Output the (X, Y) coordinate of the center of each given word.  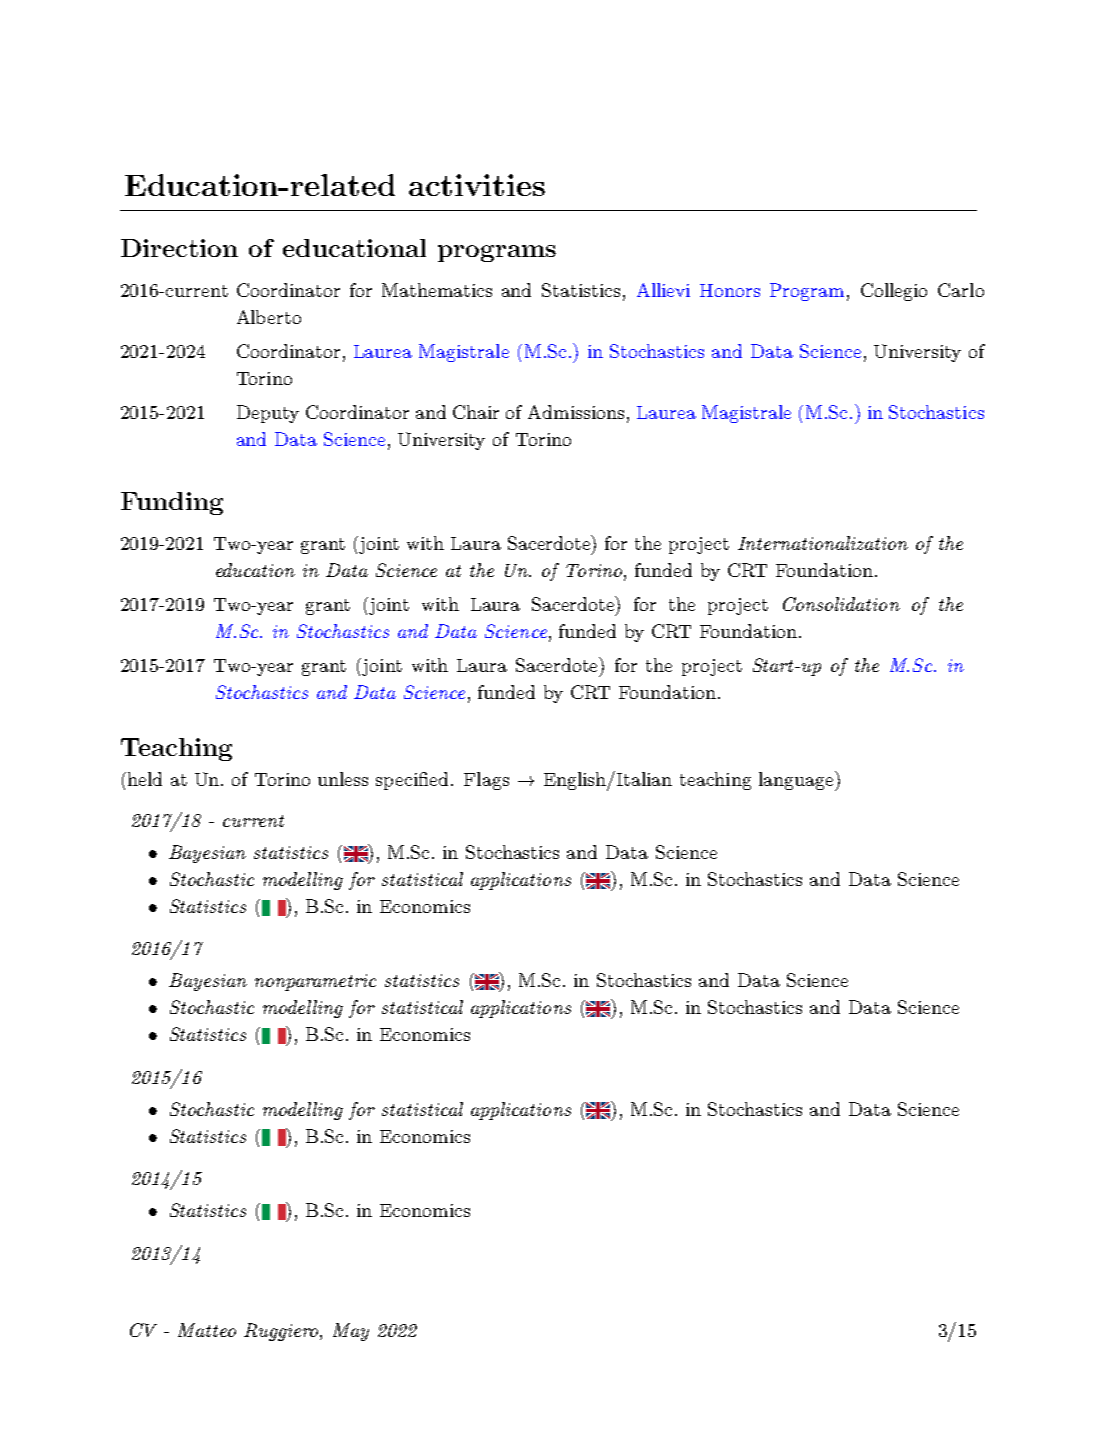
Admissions (576, 412)
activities (477, 185)
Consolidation (841, 604)
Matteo (207, 1330)
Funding (172, 503)
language (797, 781)
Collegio (894, 292)
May (351, 1332)
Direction (179, 248)
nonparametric (315, 982)
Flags (486, 781)
